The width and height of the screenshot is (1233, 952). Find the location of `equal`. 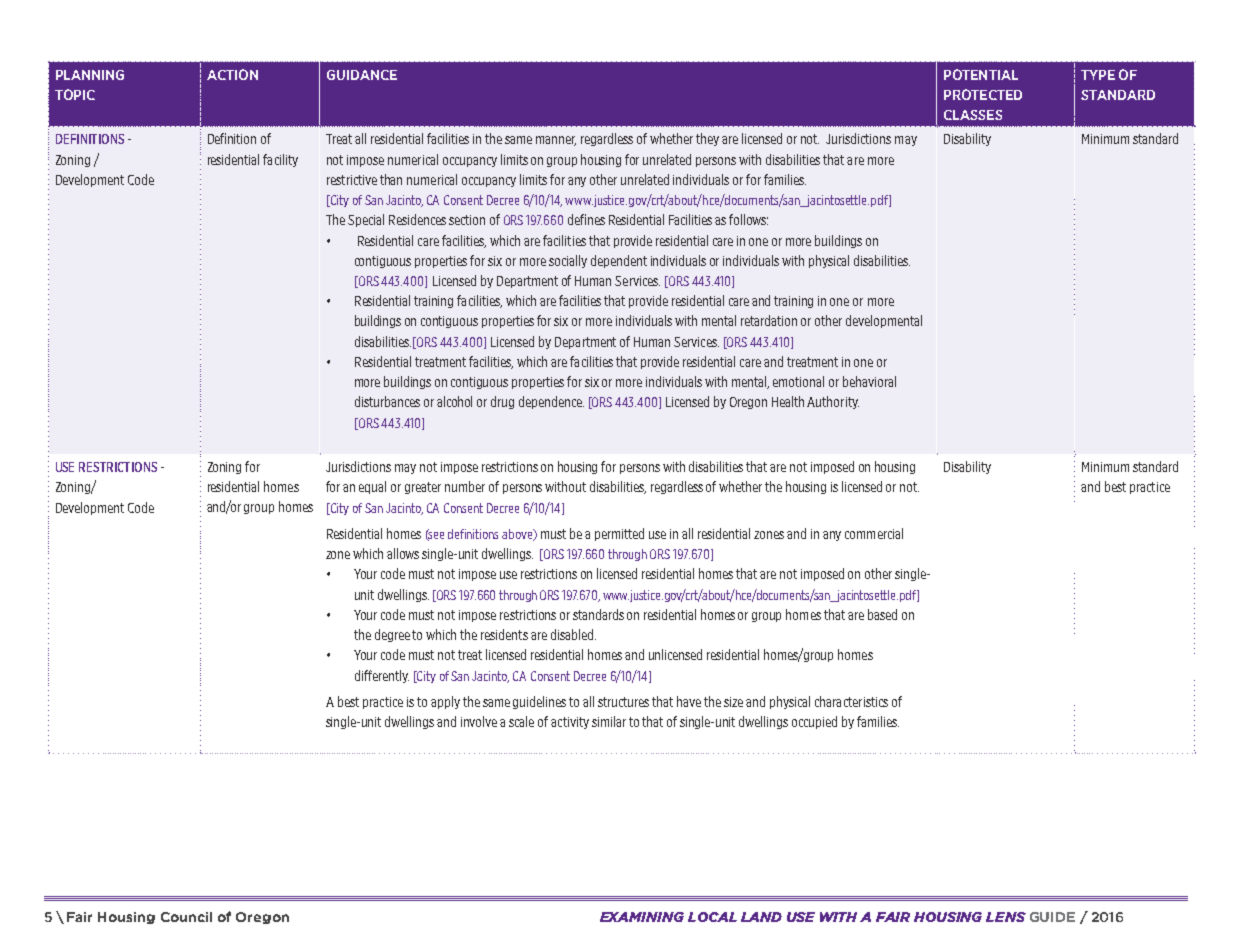

equal is located at coordinates (372, 487).
